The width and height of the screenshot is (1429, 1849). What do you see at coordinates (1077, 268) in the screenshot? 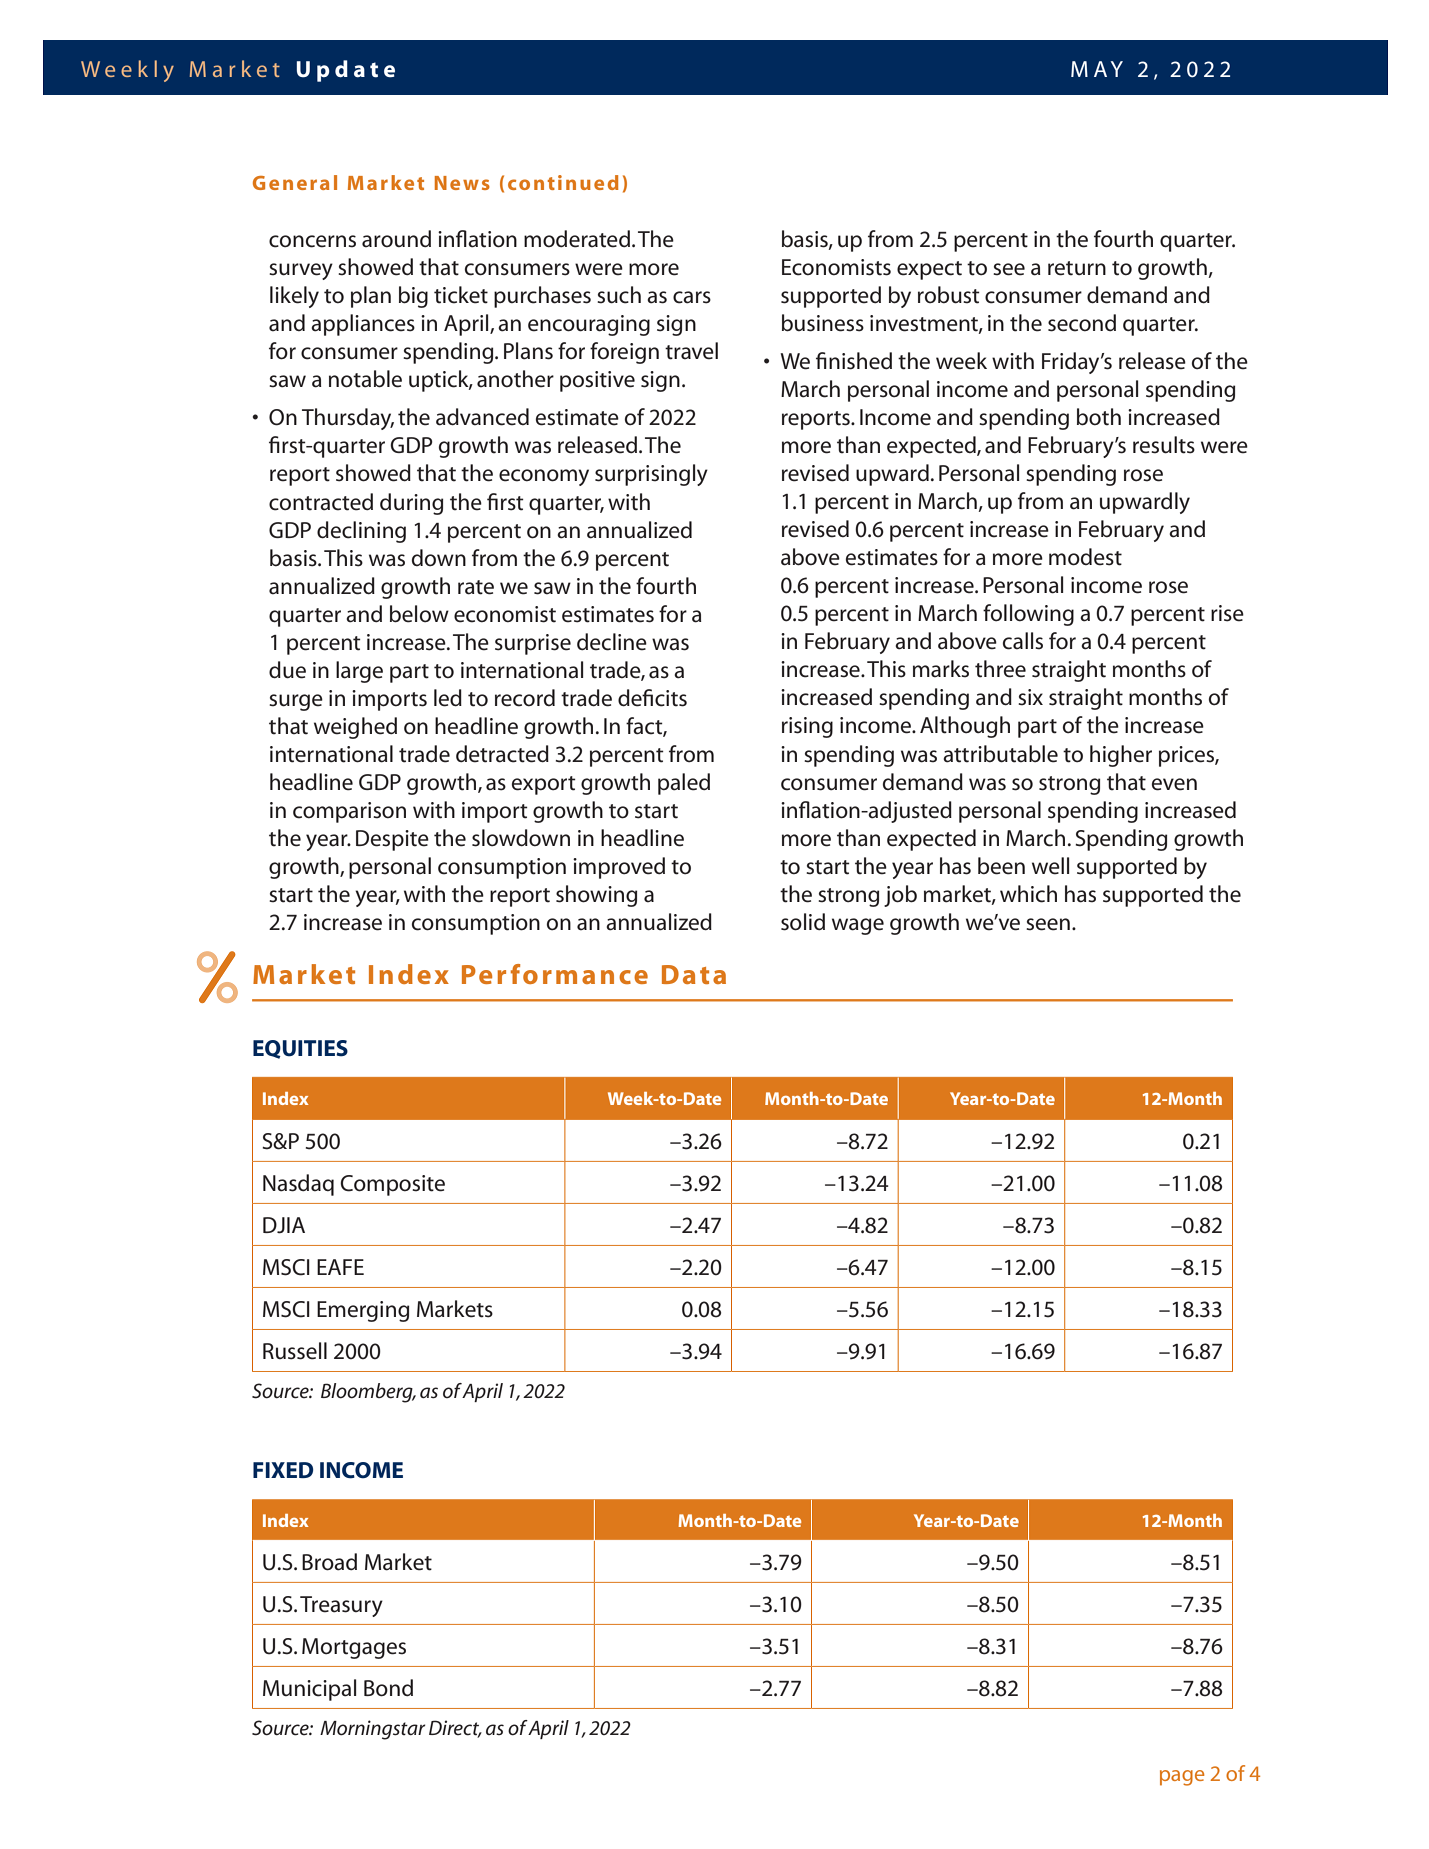
I see `return` at bounding box center [1077, 268].
